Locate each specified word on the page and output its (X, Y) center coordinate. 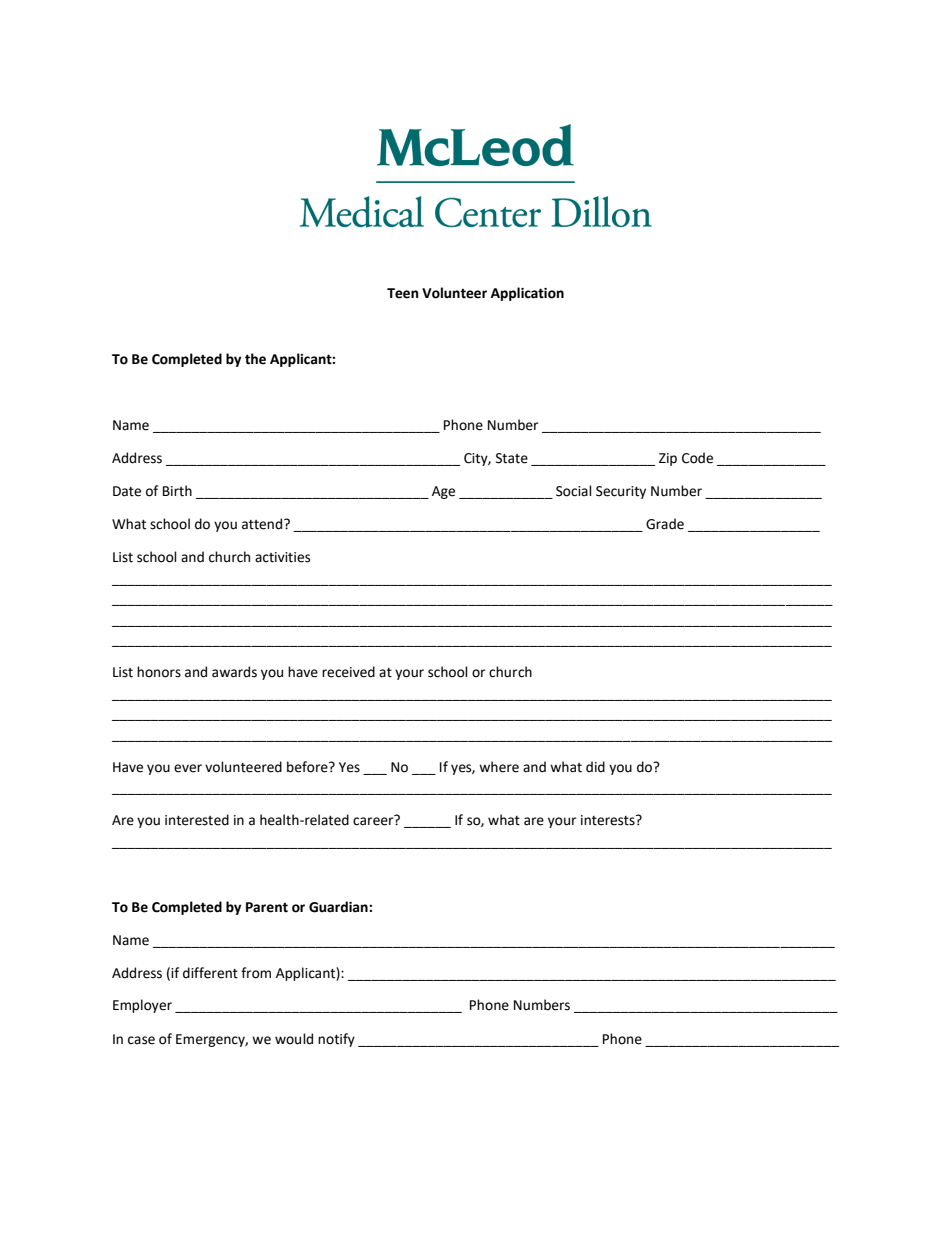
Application (527, 294)
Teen (403, 293)
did (595, 767)
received (348, 672)
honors (159, 672)
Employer (142, 1006)
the (255, 359)
